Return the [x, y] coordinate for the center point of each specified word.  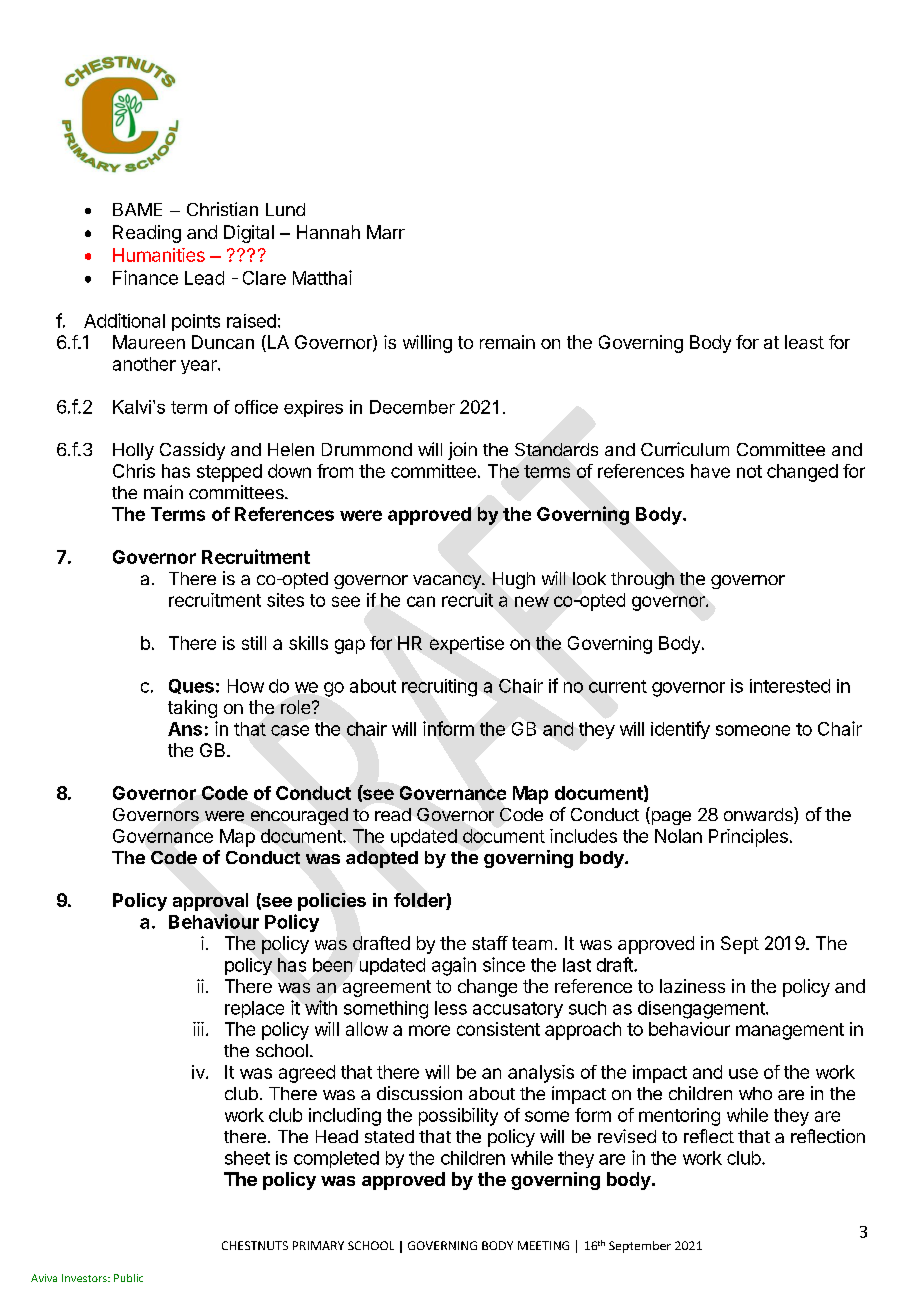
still [254, 643]
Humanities [159, 255]
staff [490, 943]
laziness [692, 986]
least [804, 342]
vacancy [448, 582]
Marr [386, 232]
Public [128, 1278]
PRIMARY [318, 1245]
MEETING [543, 1245]
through [642, 580]
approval [210, 902]
